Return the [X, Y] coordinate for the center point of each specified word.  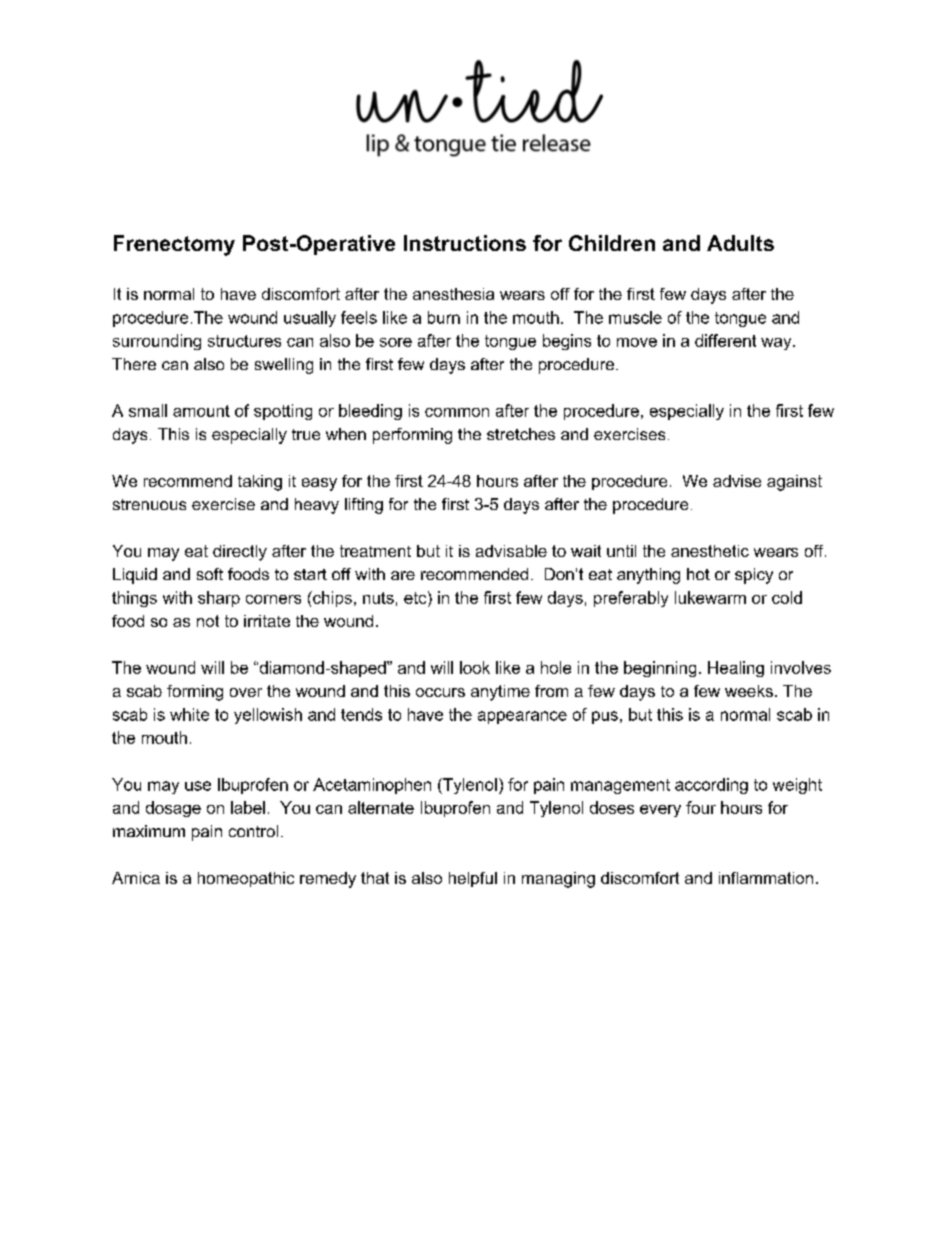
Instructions [465, 243]
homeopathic [246, 879]
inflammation [766, 878]
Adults [740, 243]
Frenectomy [174, 245]
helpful [473, 879]
